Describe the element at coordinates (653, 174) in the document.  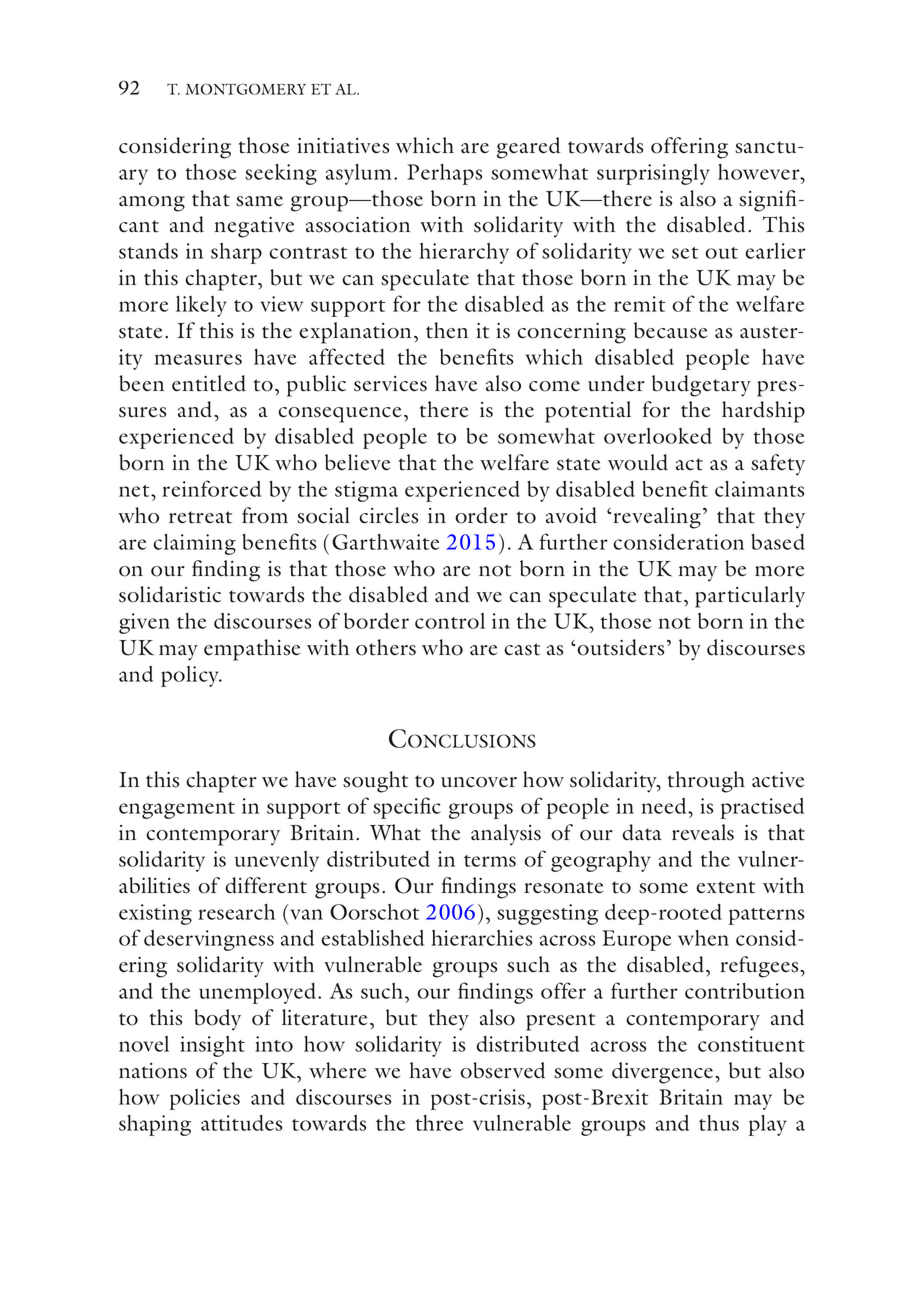
I see `surprisingly` at that location.
